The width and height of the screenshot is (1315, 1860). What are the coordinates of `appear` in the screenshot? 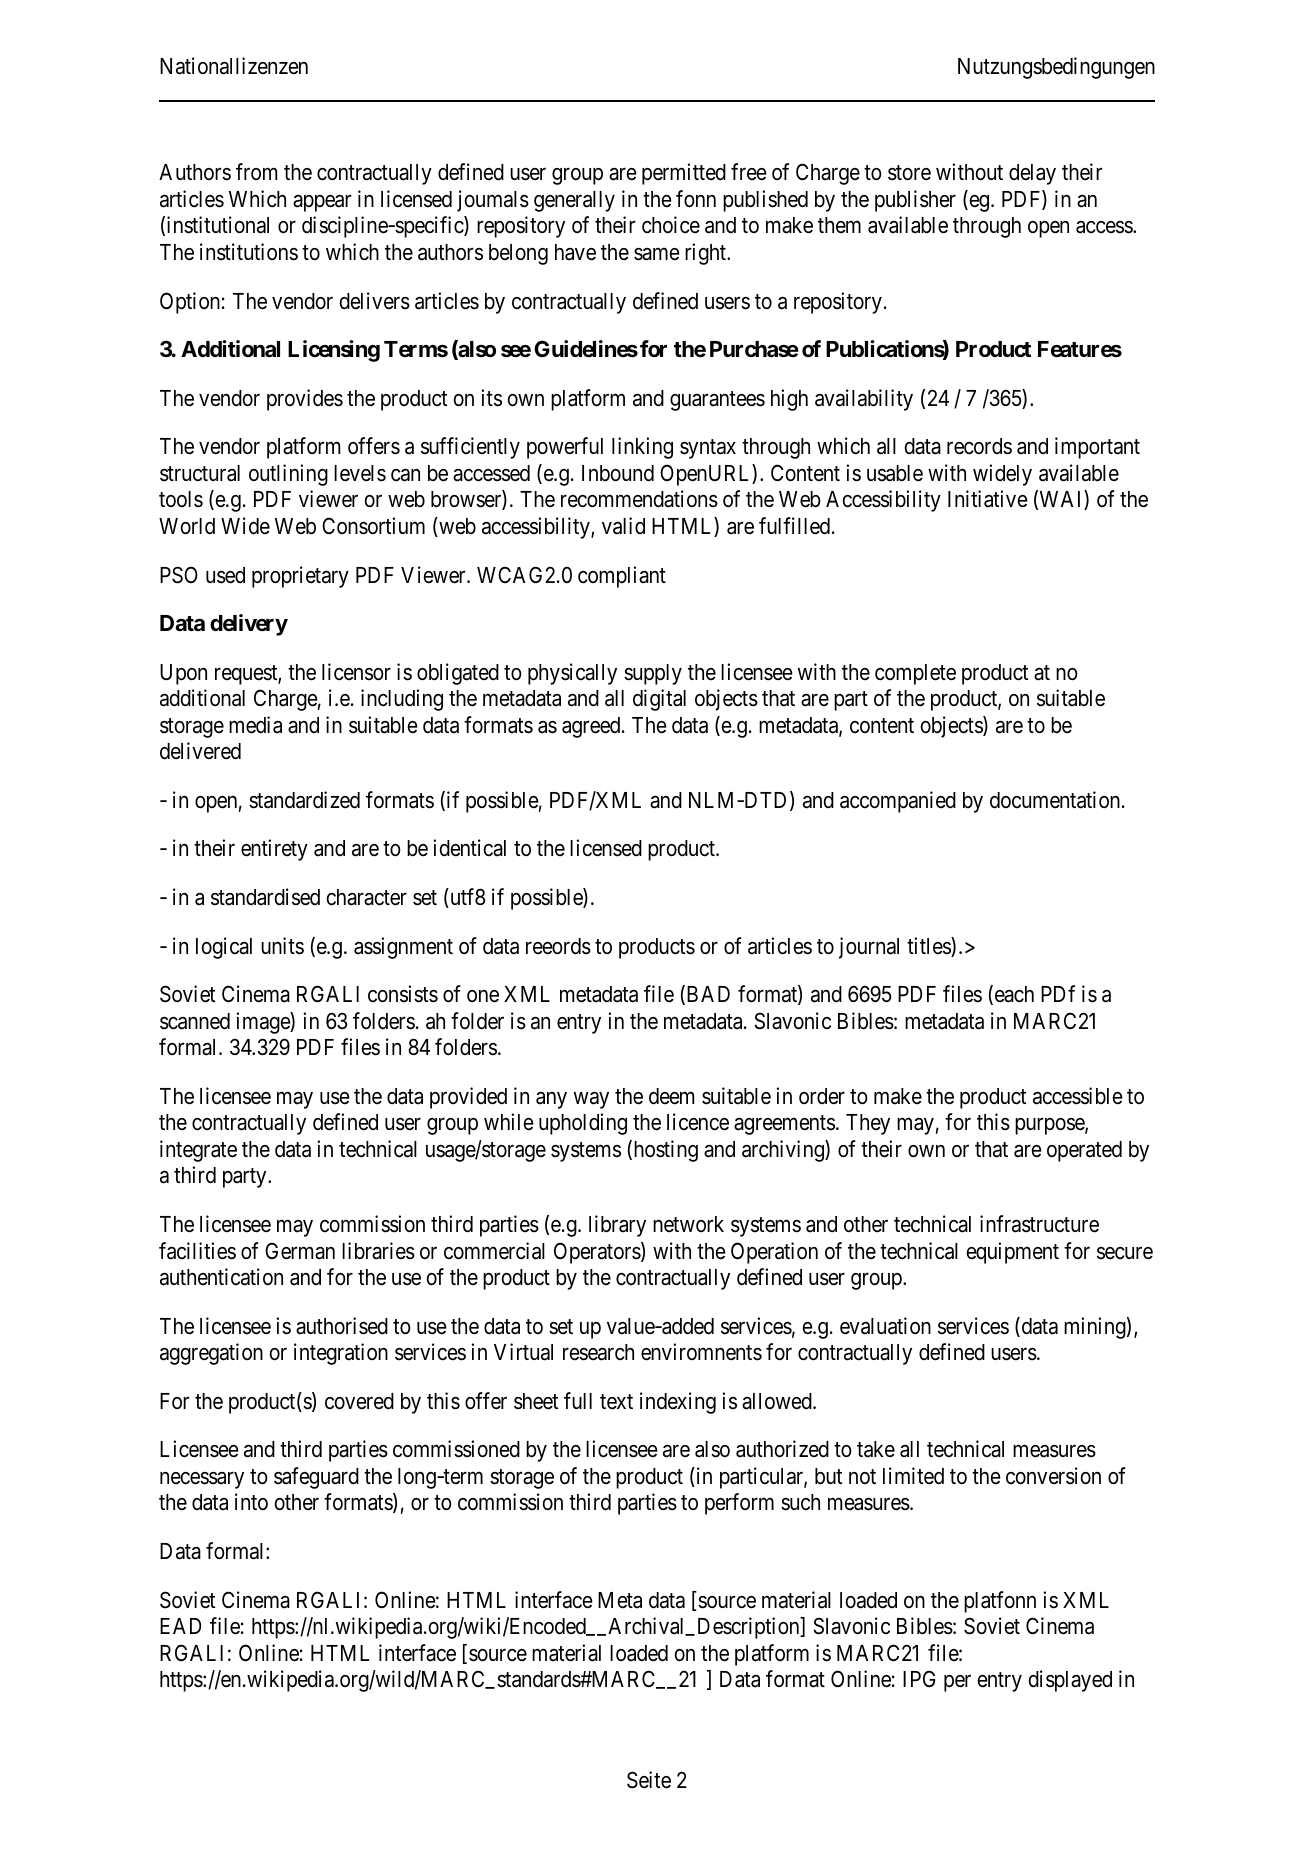 It's located at (322, 203).
